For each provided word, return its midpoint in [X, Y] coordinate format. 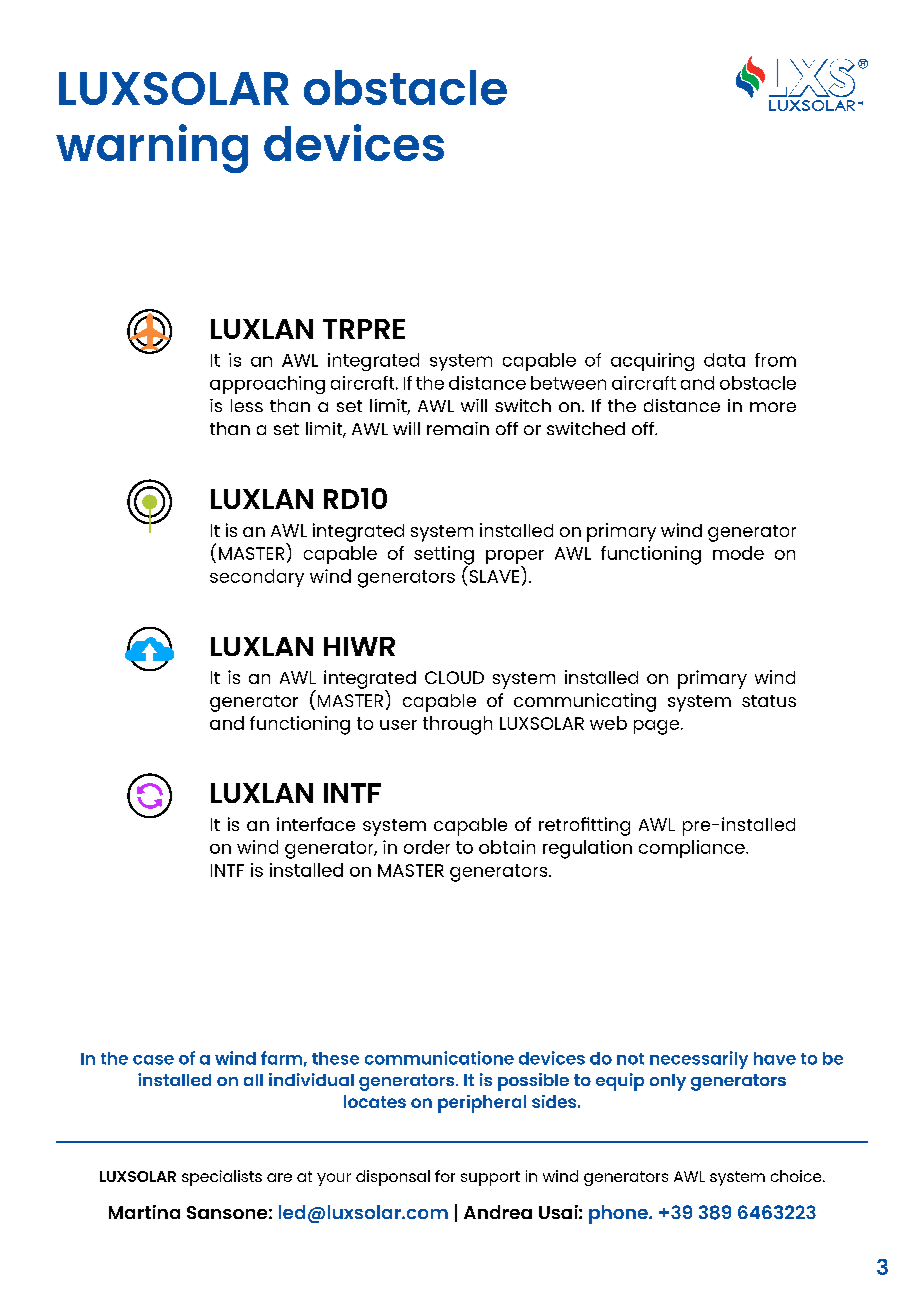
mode [738, 553]
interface [316, 824]
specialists [222, 1178]
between [568, 383]
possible [533, 1082]
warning [152, 148]
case [153, 1060]
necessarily [699, 1060]
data [724, 360]
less [247, 405]
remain [458, 428]
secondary [257, 578]
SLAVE [494, 576]
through [457, 725]
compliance [693, 849]
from [775, 360]
